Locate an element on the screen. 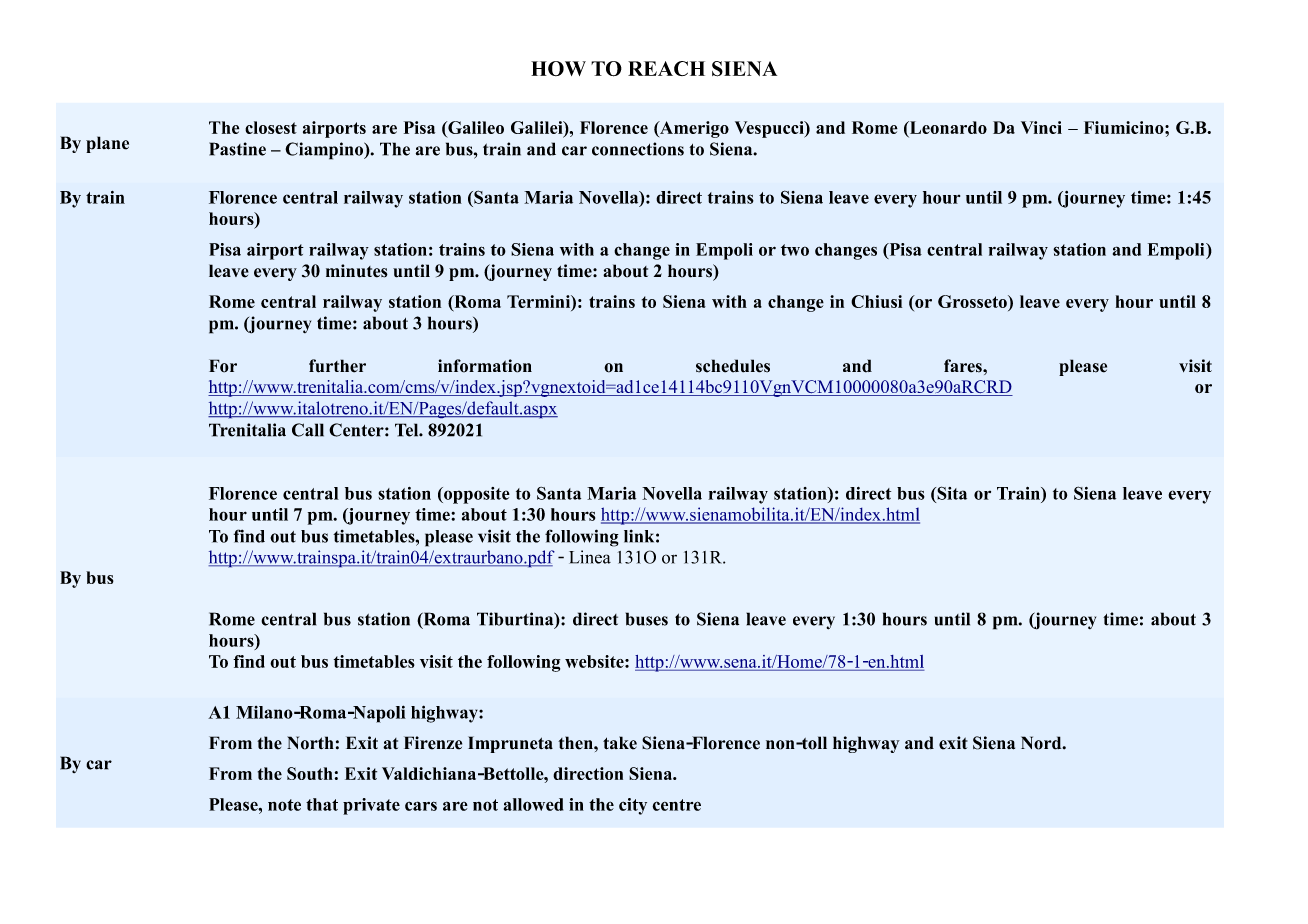 The image size is (1308, 924). Call is located at coordinates (308, 430).
